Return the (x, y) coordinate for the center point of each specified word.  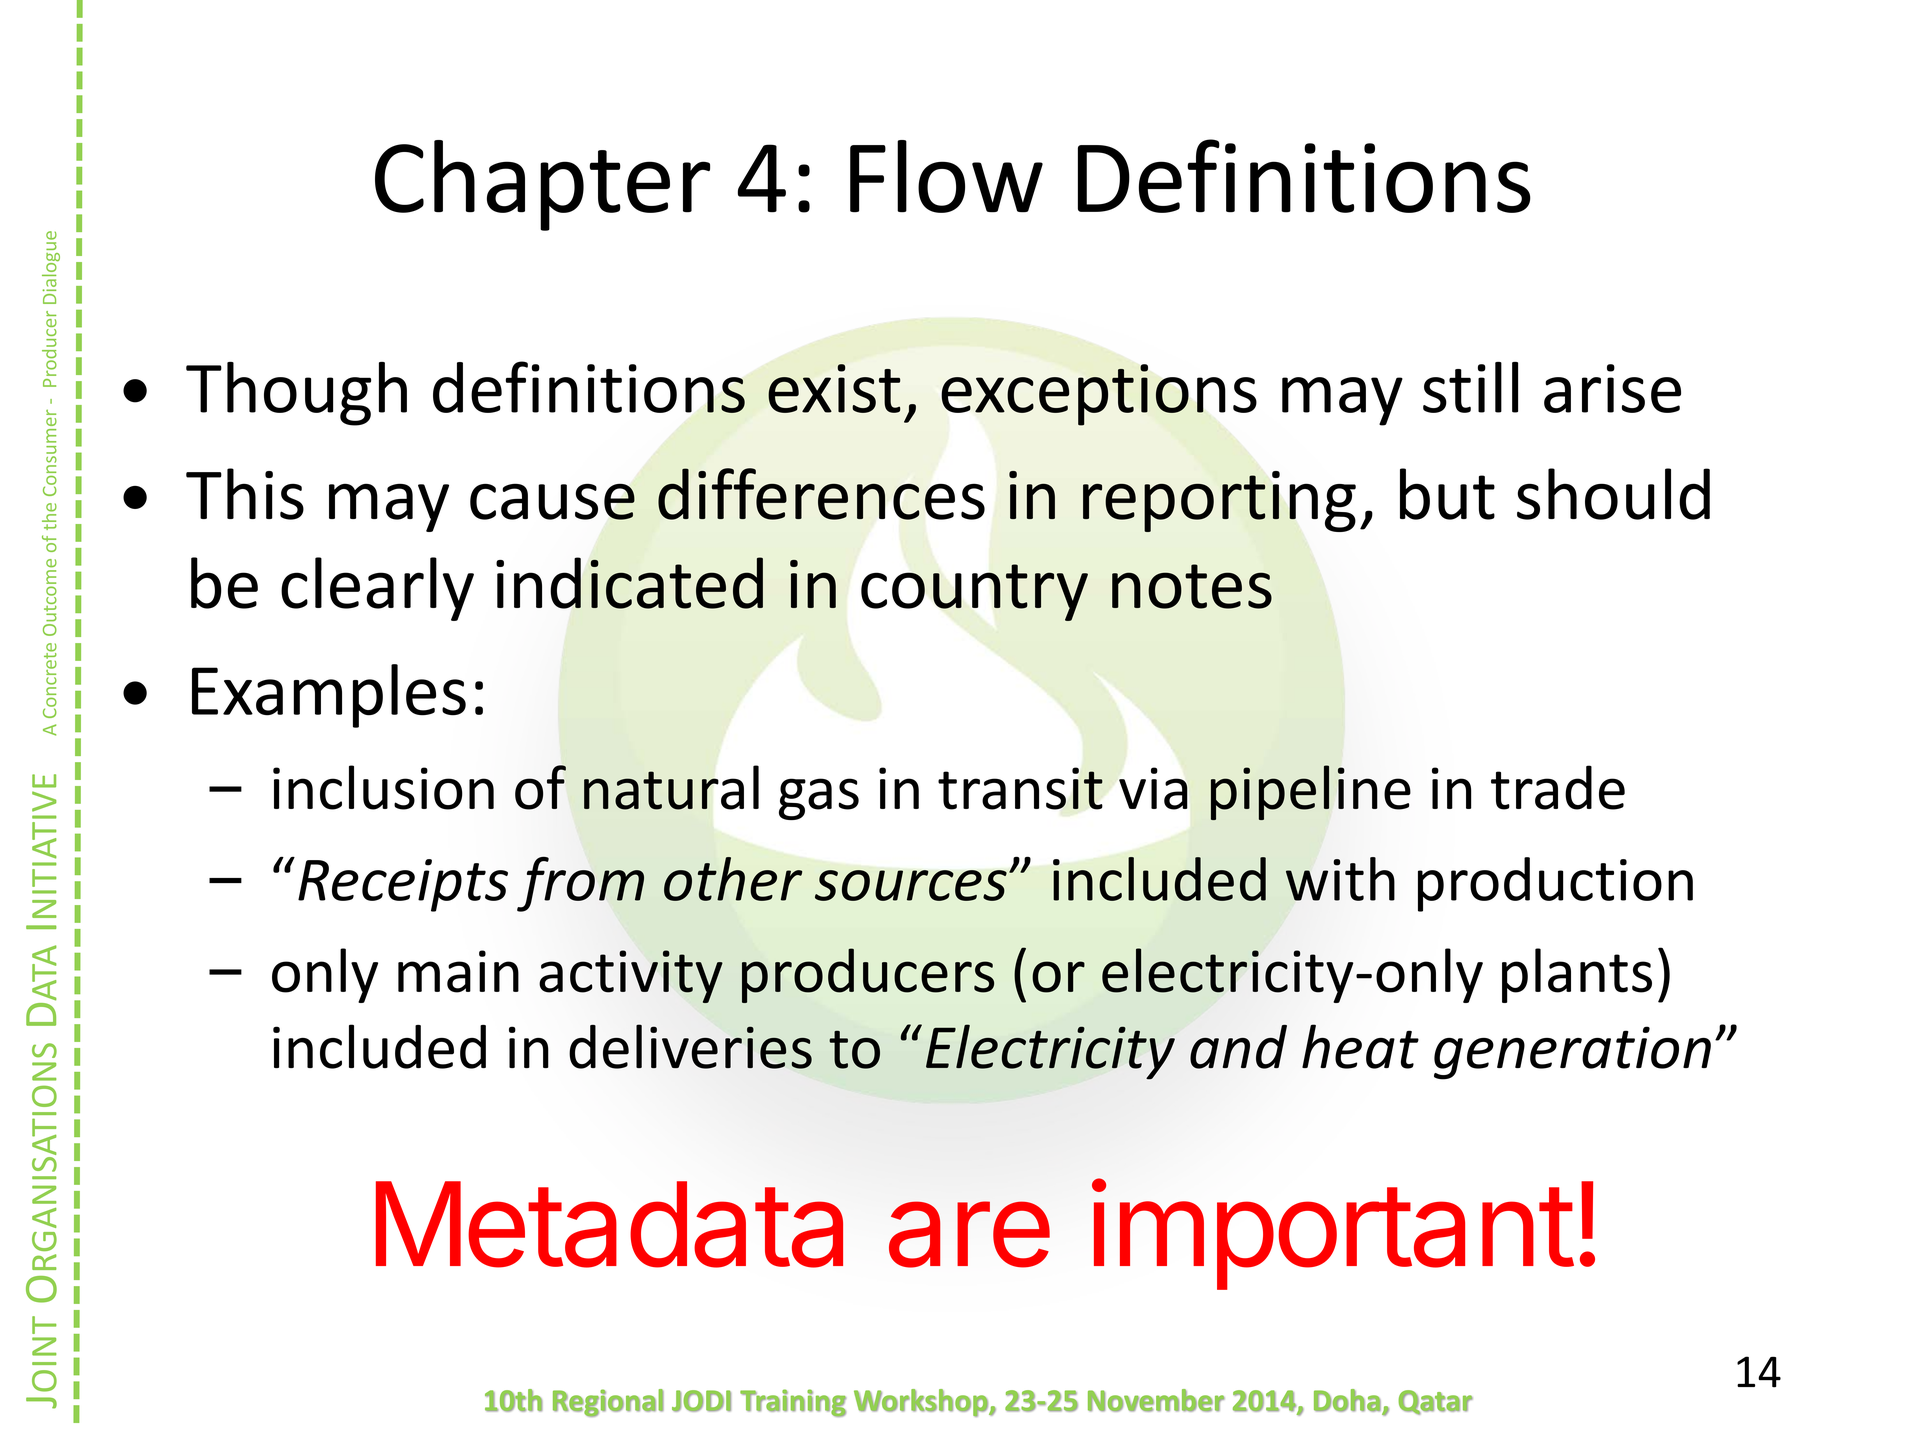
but (1447, 494)
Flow (946, 176)
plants (1577, 975)
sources (911, 885)
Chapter (542, 185)
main (458, 971)
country (974, 592)
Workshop (922, 1403)
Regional (608, 1403)
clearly (377, 589)
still (1470, 387)
